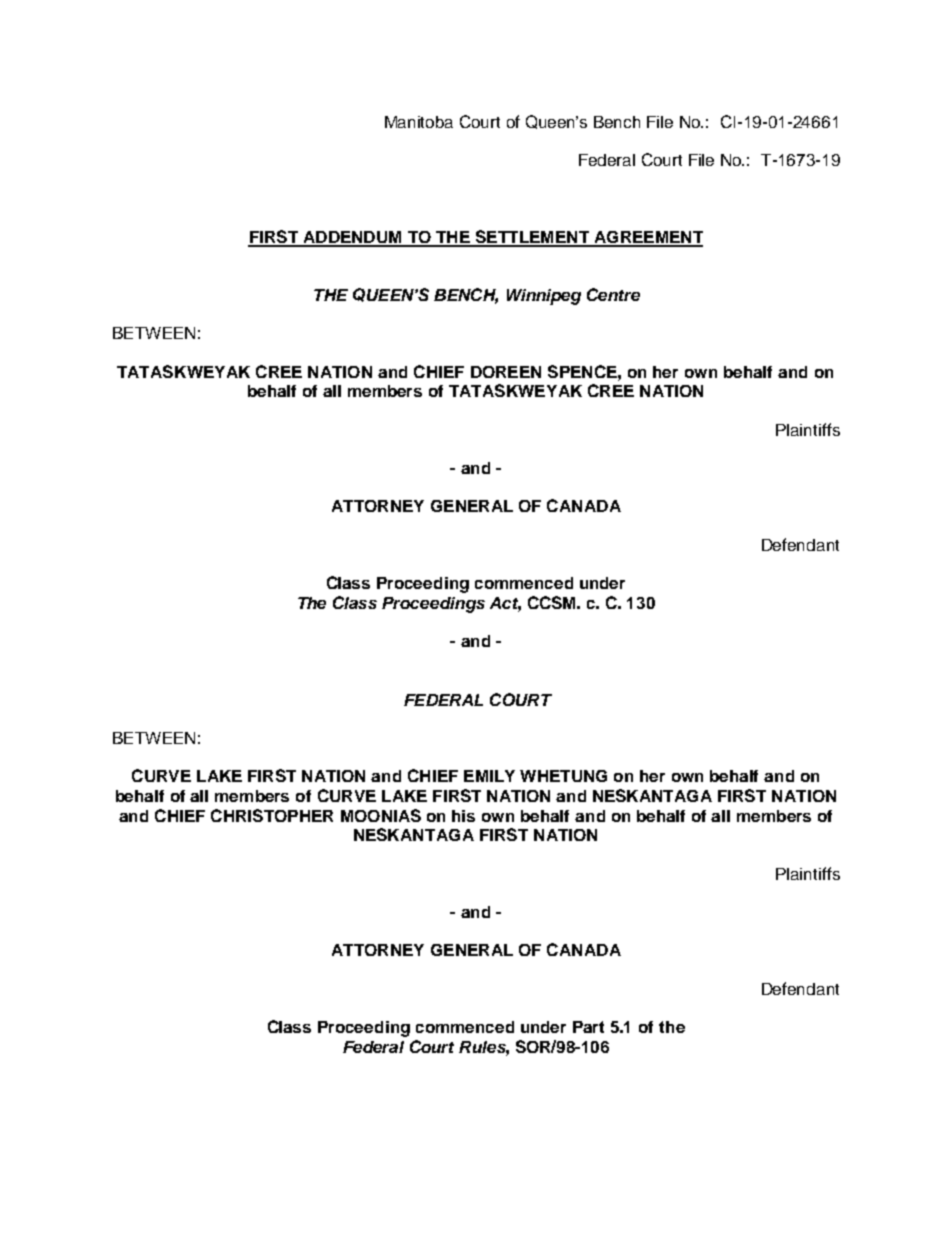 The height and width of the screenshot is (1233, 952). What do you see at coordinates (613, 294) in the screenshot?
I see `Centre` at bounding box center [613, 294].
